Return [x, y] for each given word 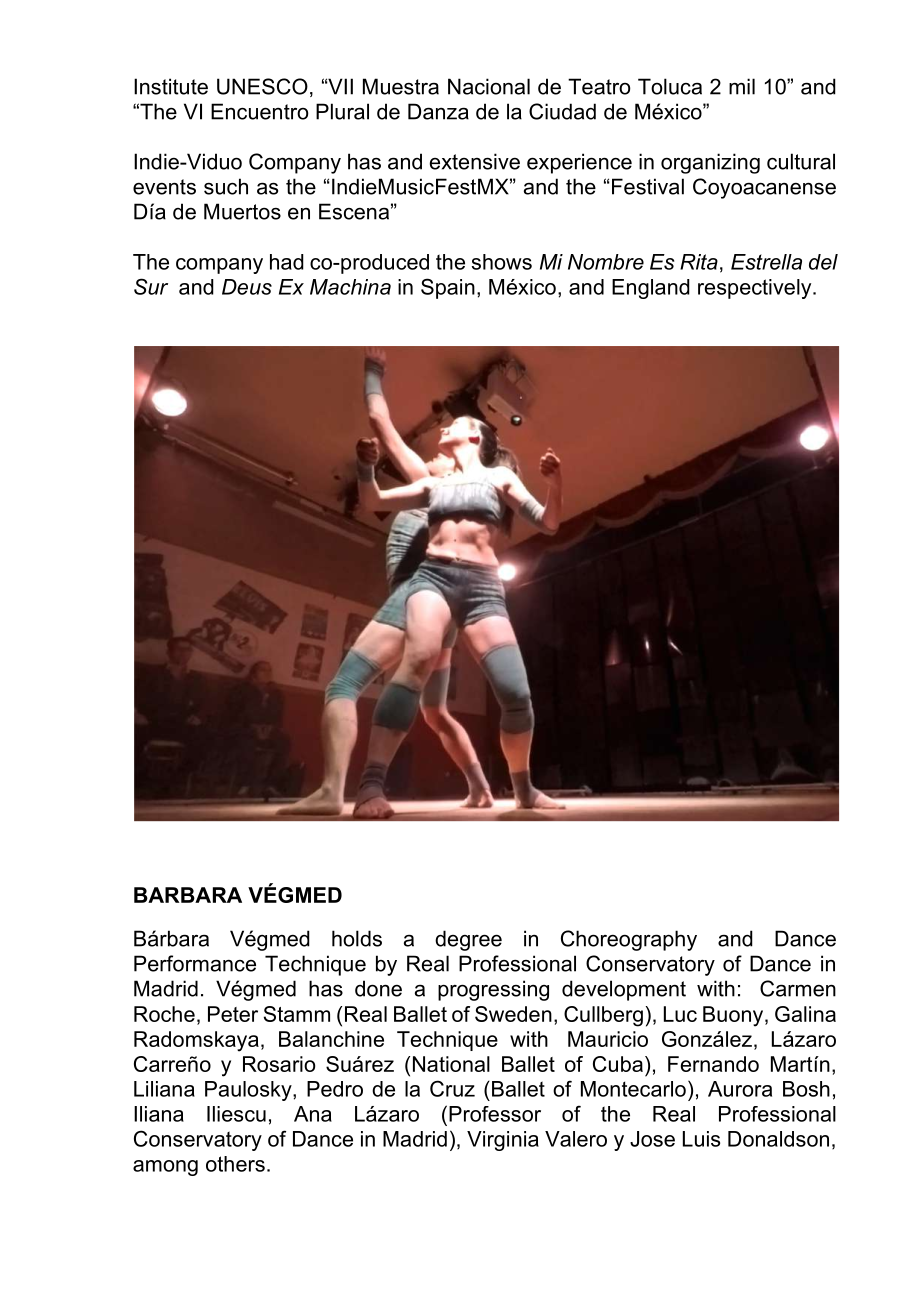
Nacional [489, 86]
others [235, 1164]
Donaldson [778, 1139]
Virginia [503, 1141]
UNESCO [262, 86]
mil [742, 86]
